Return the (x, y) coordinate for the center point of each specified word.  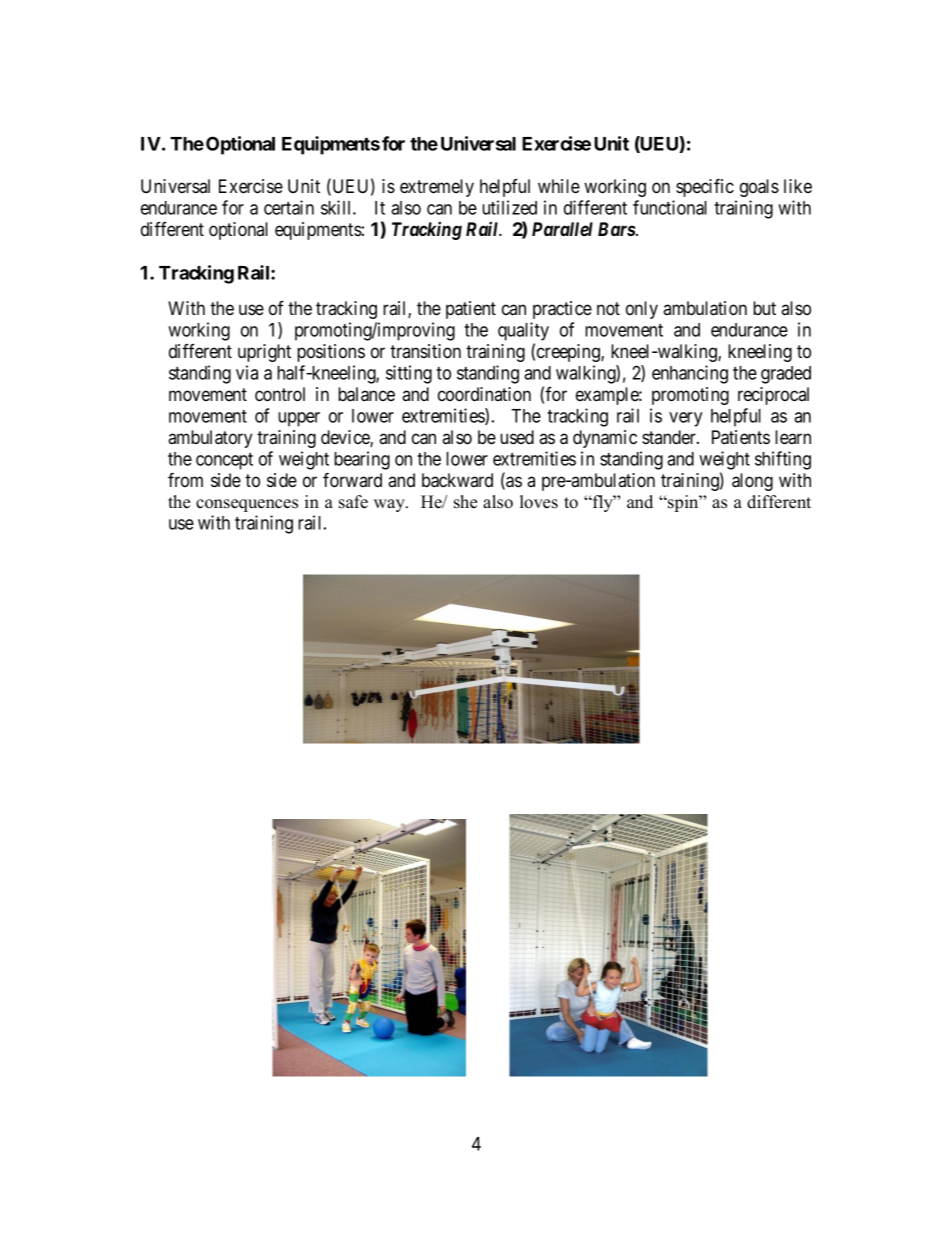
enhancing (690, 374)
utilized (509, 207)
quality (523, 331)
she (465, 502)
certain (289, 207)
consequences (247, 505)
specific (705, 187)
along (752, 482)
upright (264, 353)
